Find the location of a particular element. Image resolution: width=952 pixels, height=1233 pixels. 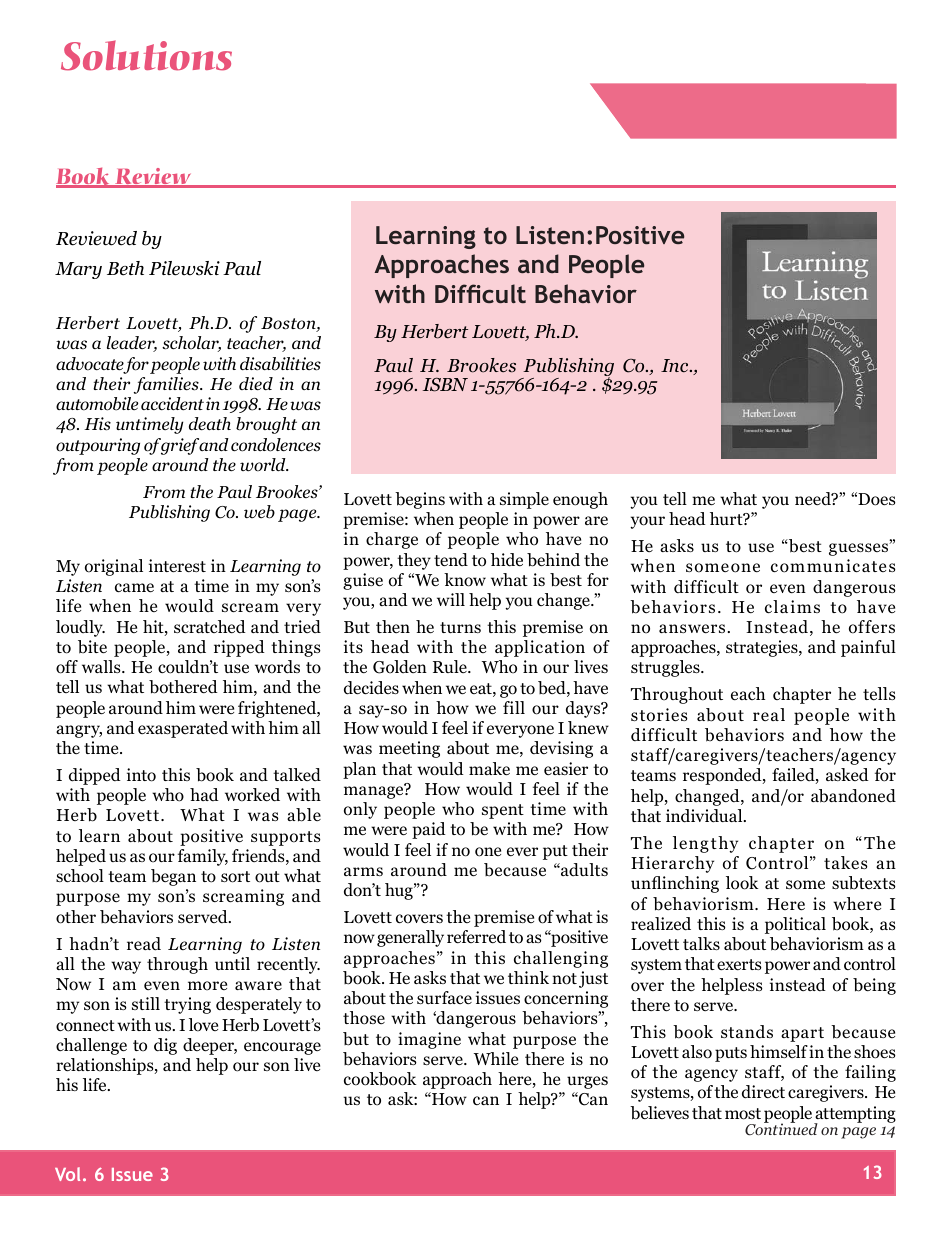

into is located at coordinates (141, 775).
